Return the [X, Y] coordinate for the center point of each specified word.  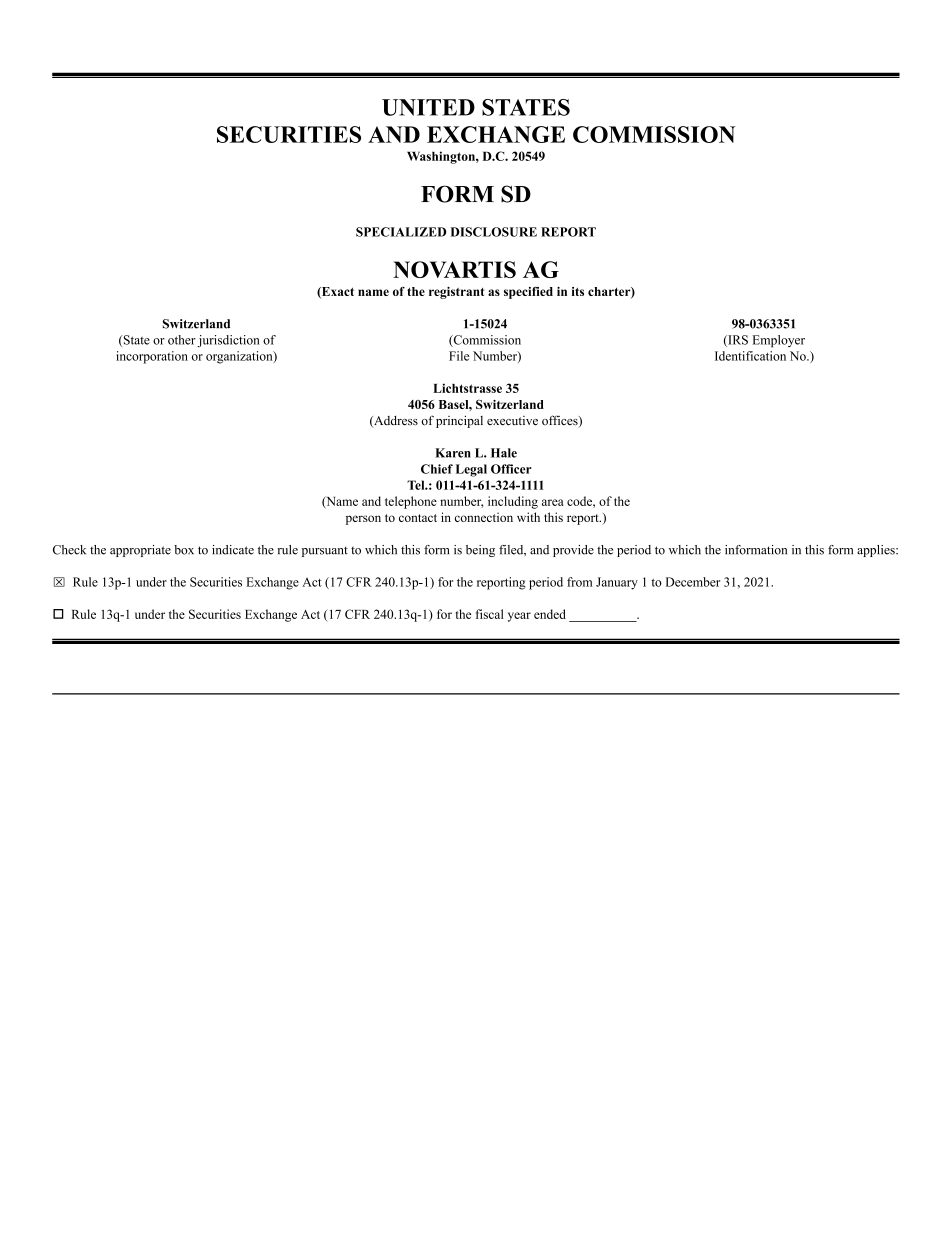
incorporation [152, 357]
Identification [750, 356]
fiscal [490, 614]
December [693, 582]
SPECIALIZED [401, 232]
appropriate [140, 551]
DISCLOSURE [494, 232]
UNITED [428, 107]
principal [459, 421]
